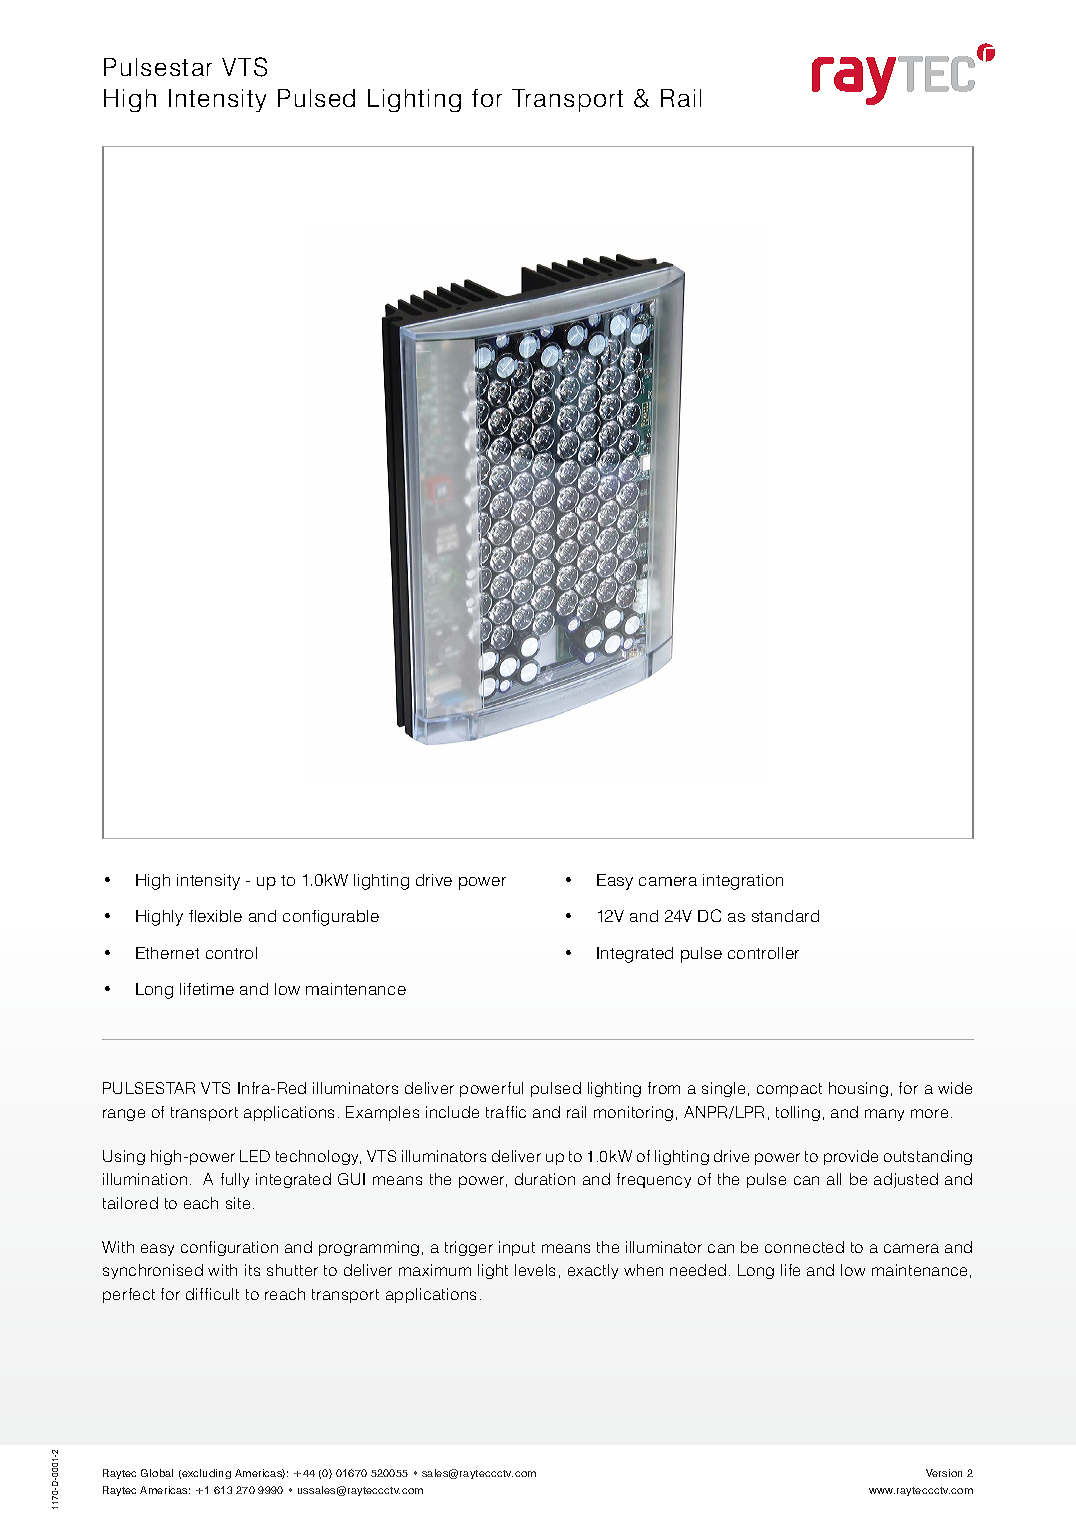 The width and height of the screenshot is (1076, 1522). Describe the element at coordinates (506, 1112) in the screenshot. I see `traffic` at that location.
